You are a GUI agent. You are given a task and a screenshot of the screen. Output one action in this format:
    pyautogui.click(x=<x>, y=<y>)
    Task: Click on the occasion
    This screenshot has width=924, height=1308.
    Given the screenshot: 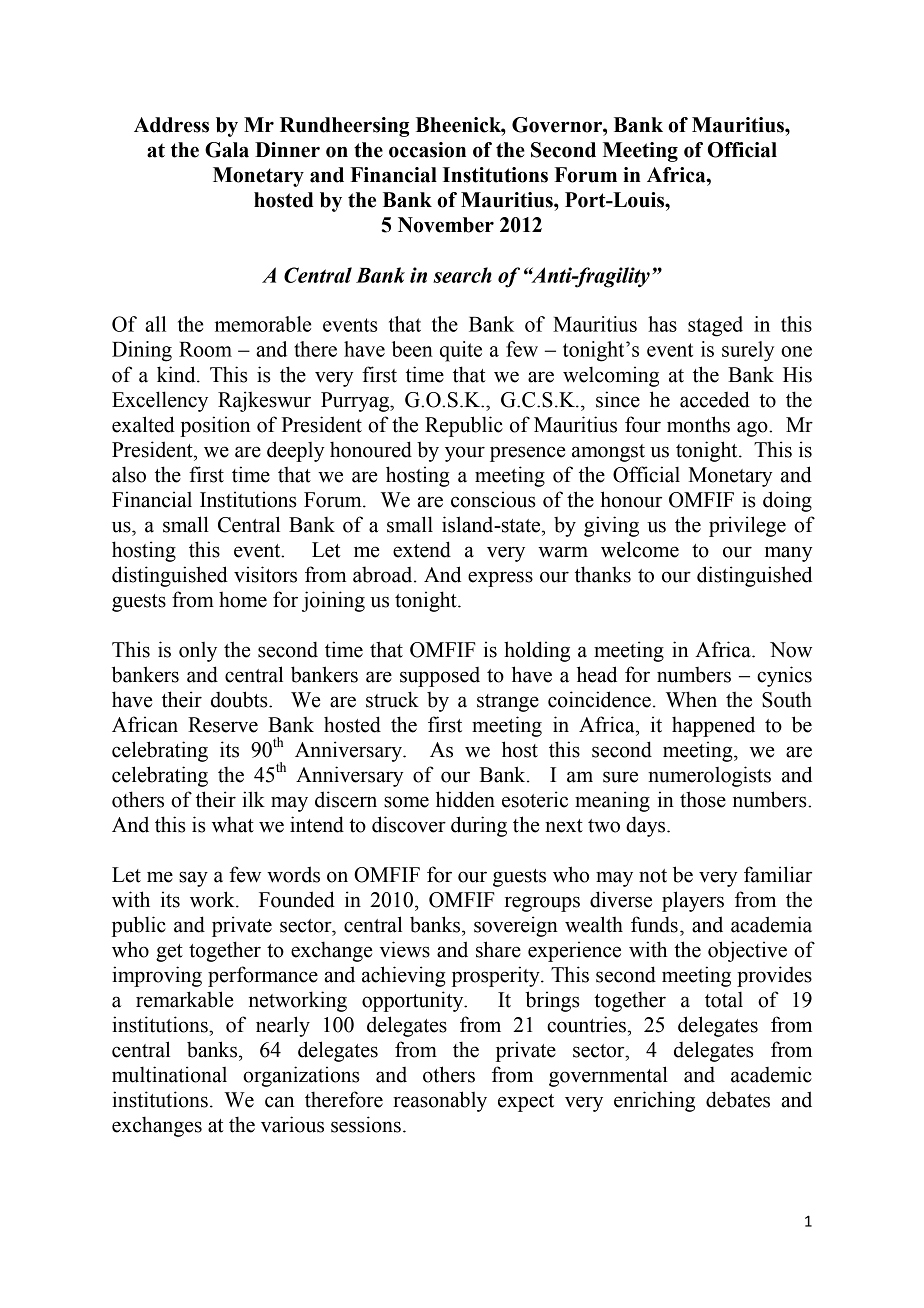 What is the action you would take?
    pyautogui.click(x=427, y=150)
